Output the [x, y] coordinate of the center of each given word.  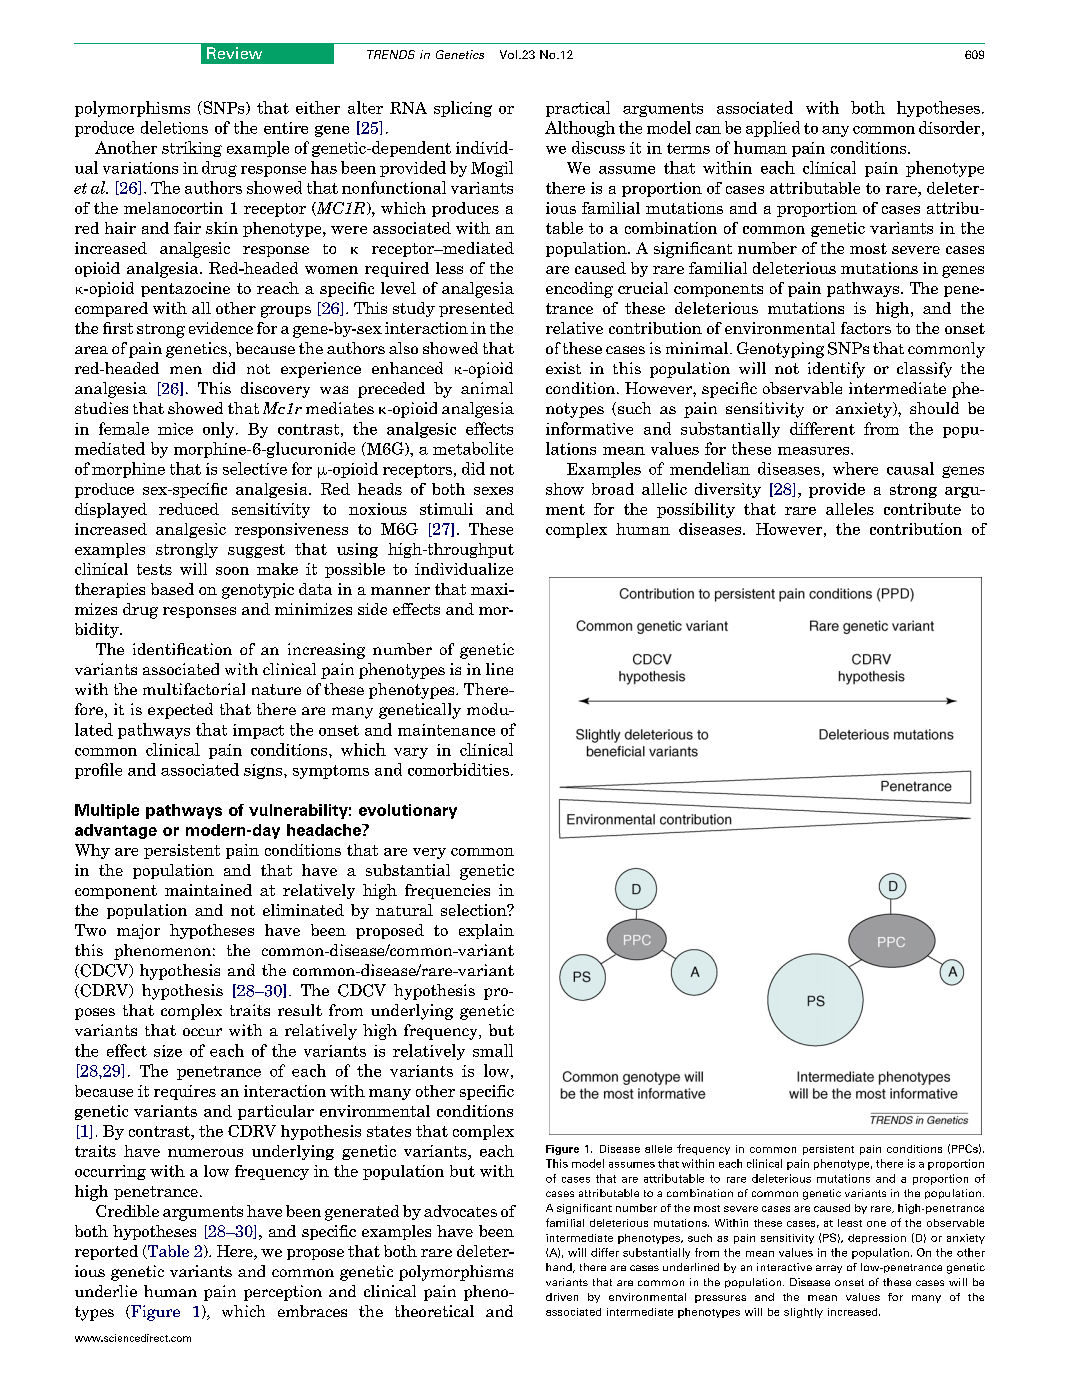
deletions [174, 127]
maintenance [446, 730]
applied [773, 129]
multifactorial [194, 689]
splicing [463, 109]
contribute [922, 509]
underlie [106, 1291]
